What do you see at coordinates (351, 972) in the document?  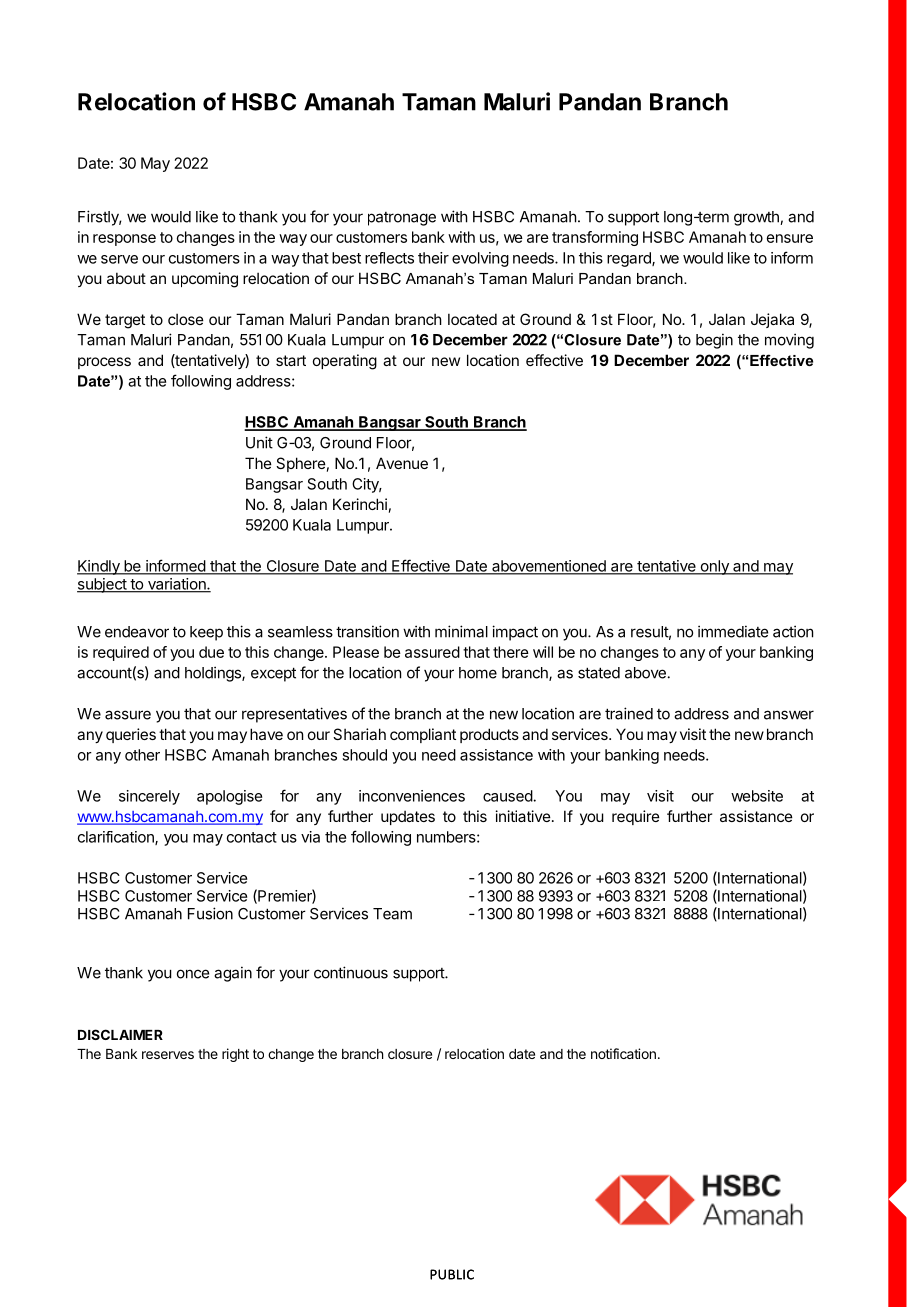 I see `continuous` at bounding box center [351, 972].
